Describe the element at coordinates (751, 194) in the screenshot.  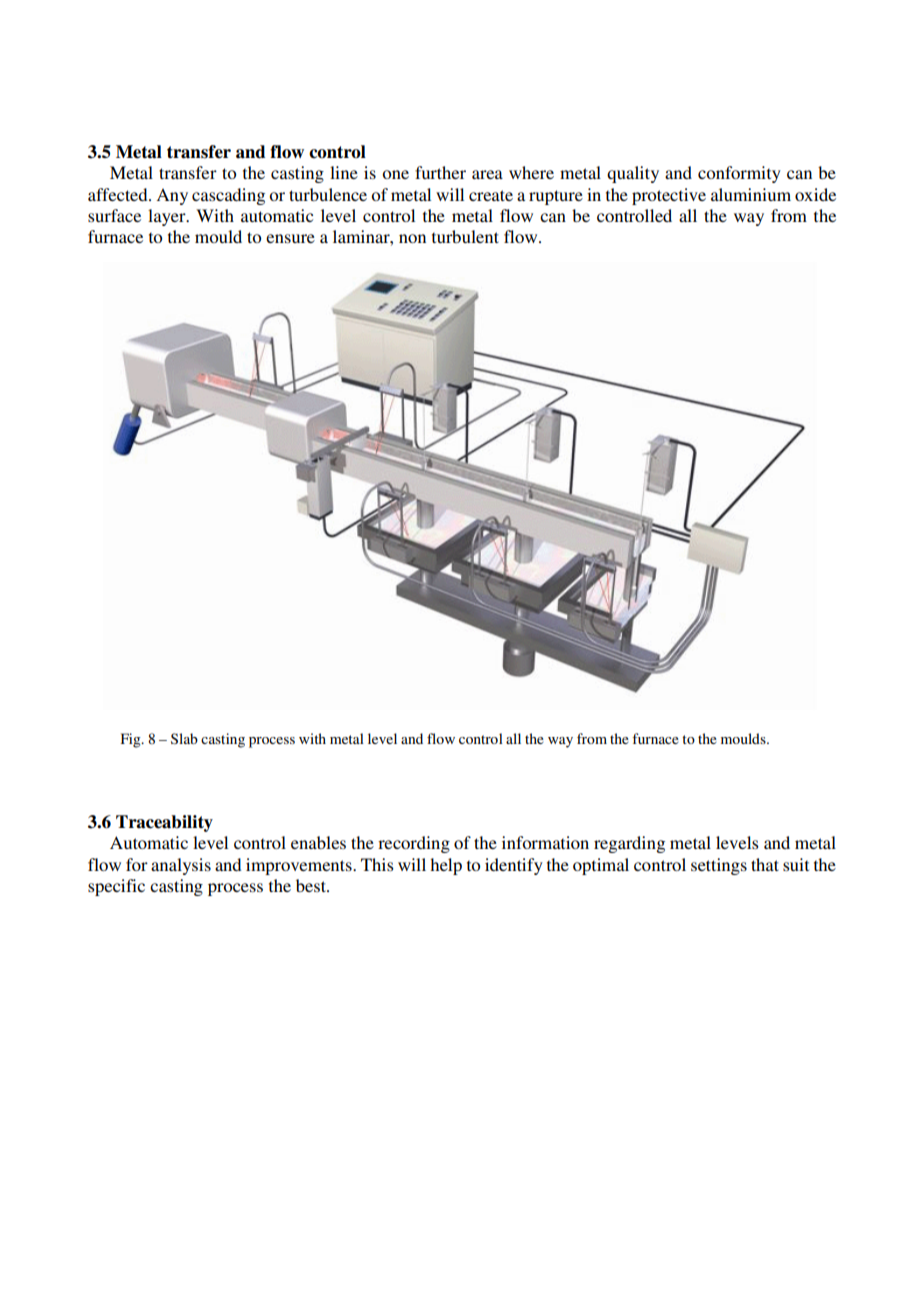
I see `aluminium` at that location.
